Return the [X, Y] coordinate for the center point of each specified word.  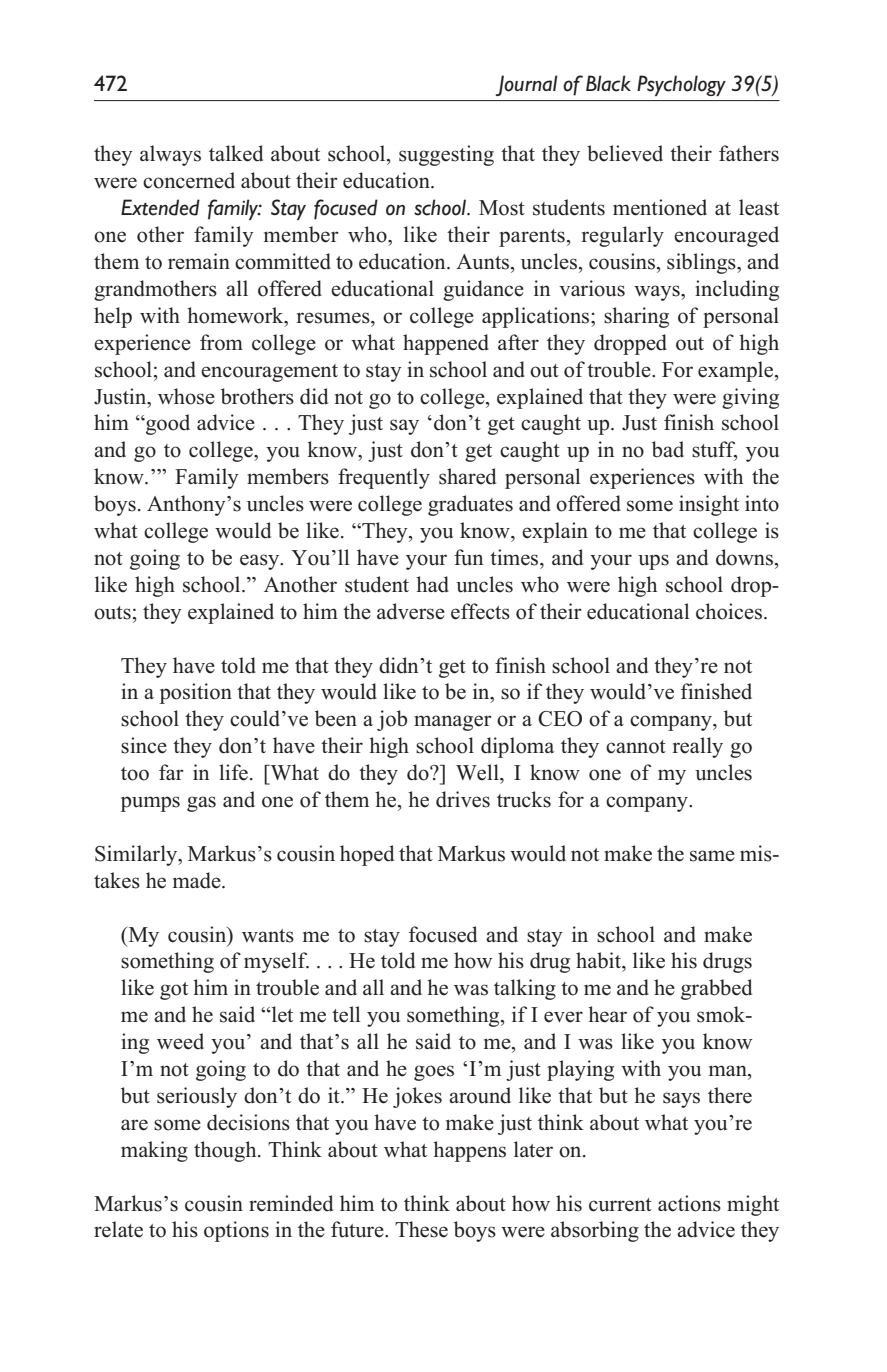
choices [729, 611]
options [236, 1231]
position [196, 693]
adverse [411, 611]
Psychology [681, 85]
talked [236, 153]
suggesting [446, 155]
